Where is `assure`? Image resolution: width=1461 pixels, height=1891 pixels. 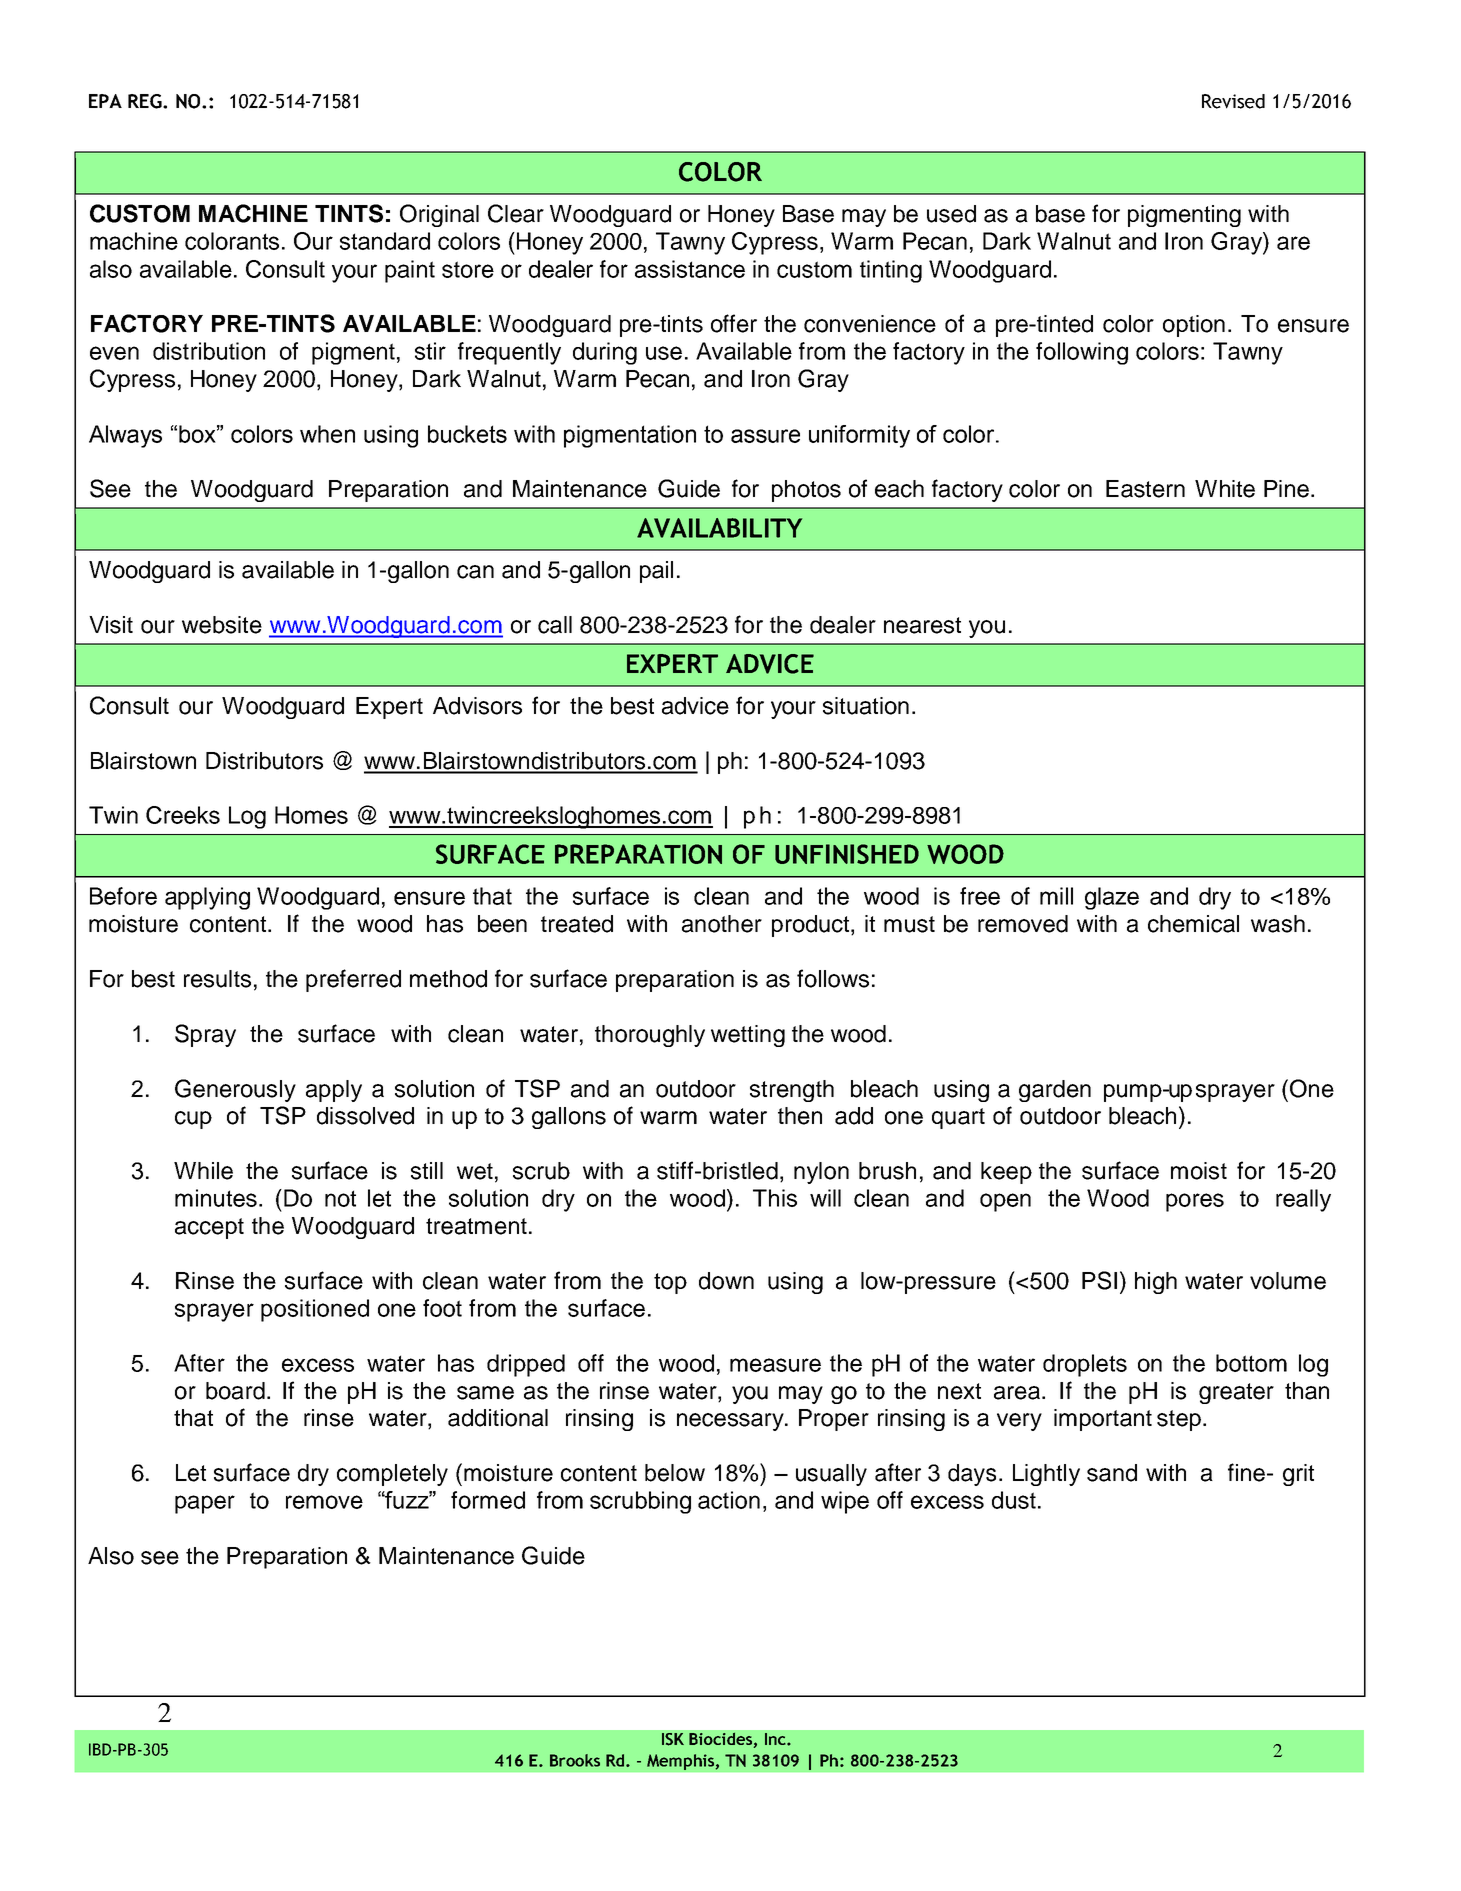
assure is located at coordinates (765, 436).
